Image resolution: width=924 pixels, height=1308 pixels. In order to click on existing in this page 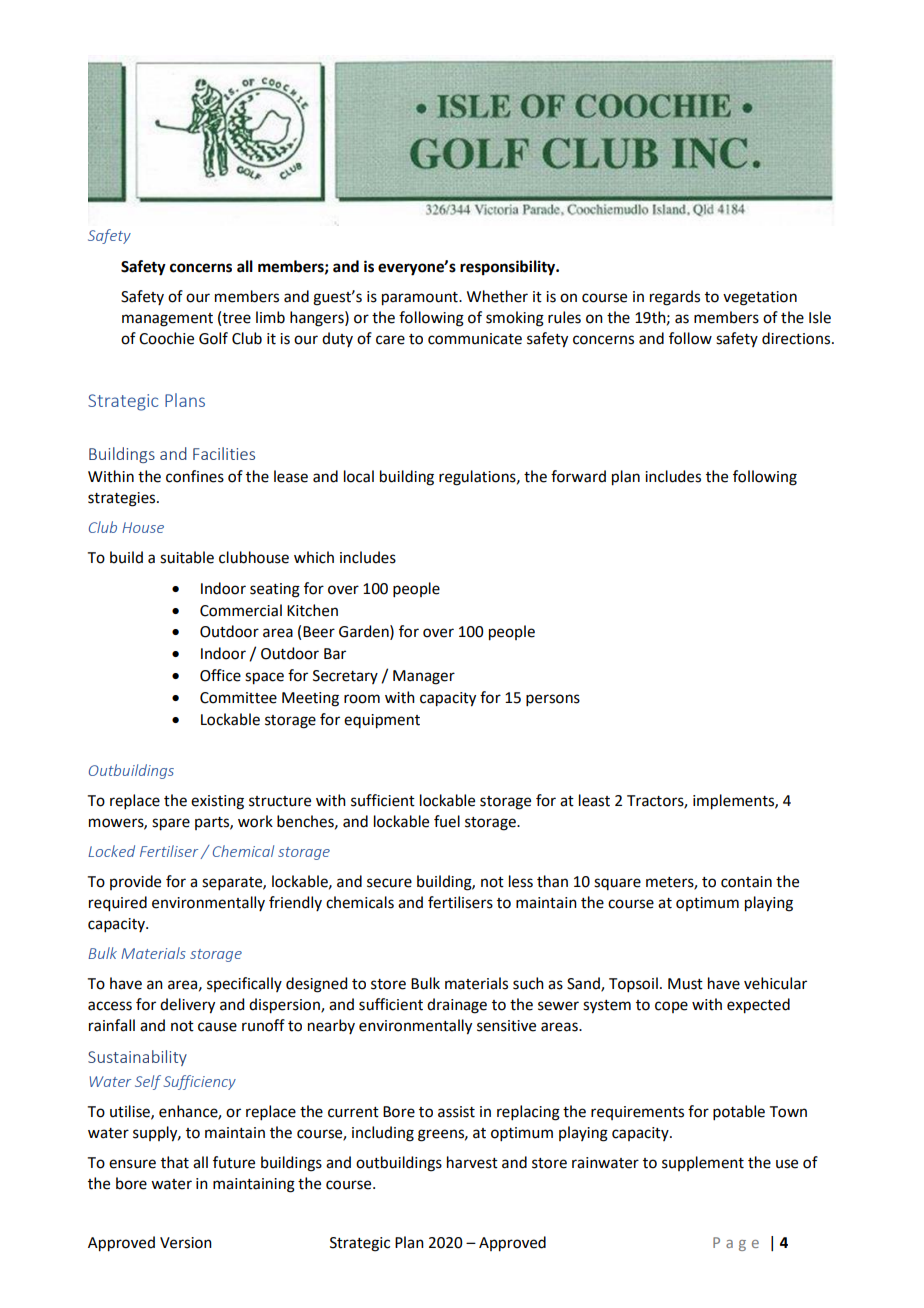, I will do `click(217, 802)`.
